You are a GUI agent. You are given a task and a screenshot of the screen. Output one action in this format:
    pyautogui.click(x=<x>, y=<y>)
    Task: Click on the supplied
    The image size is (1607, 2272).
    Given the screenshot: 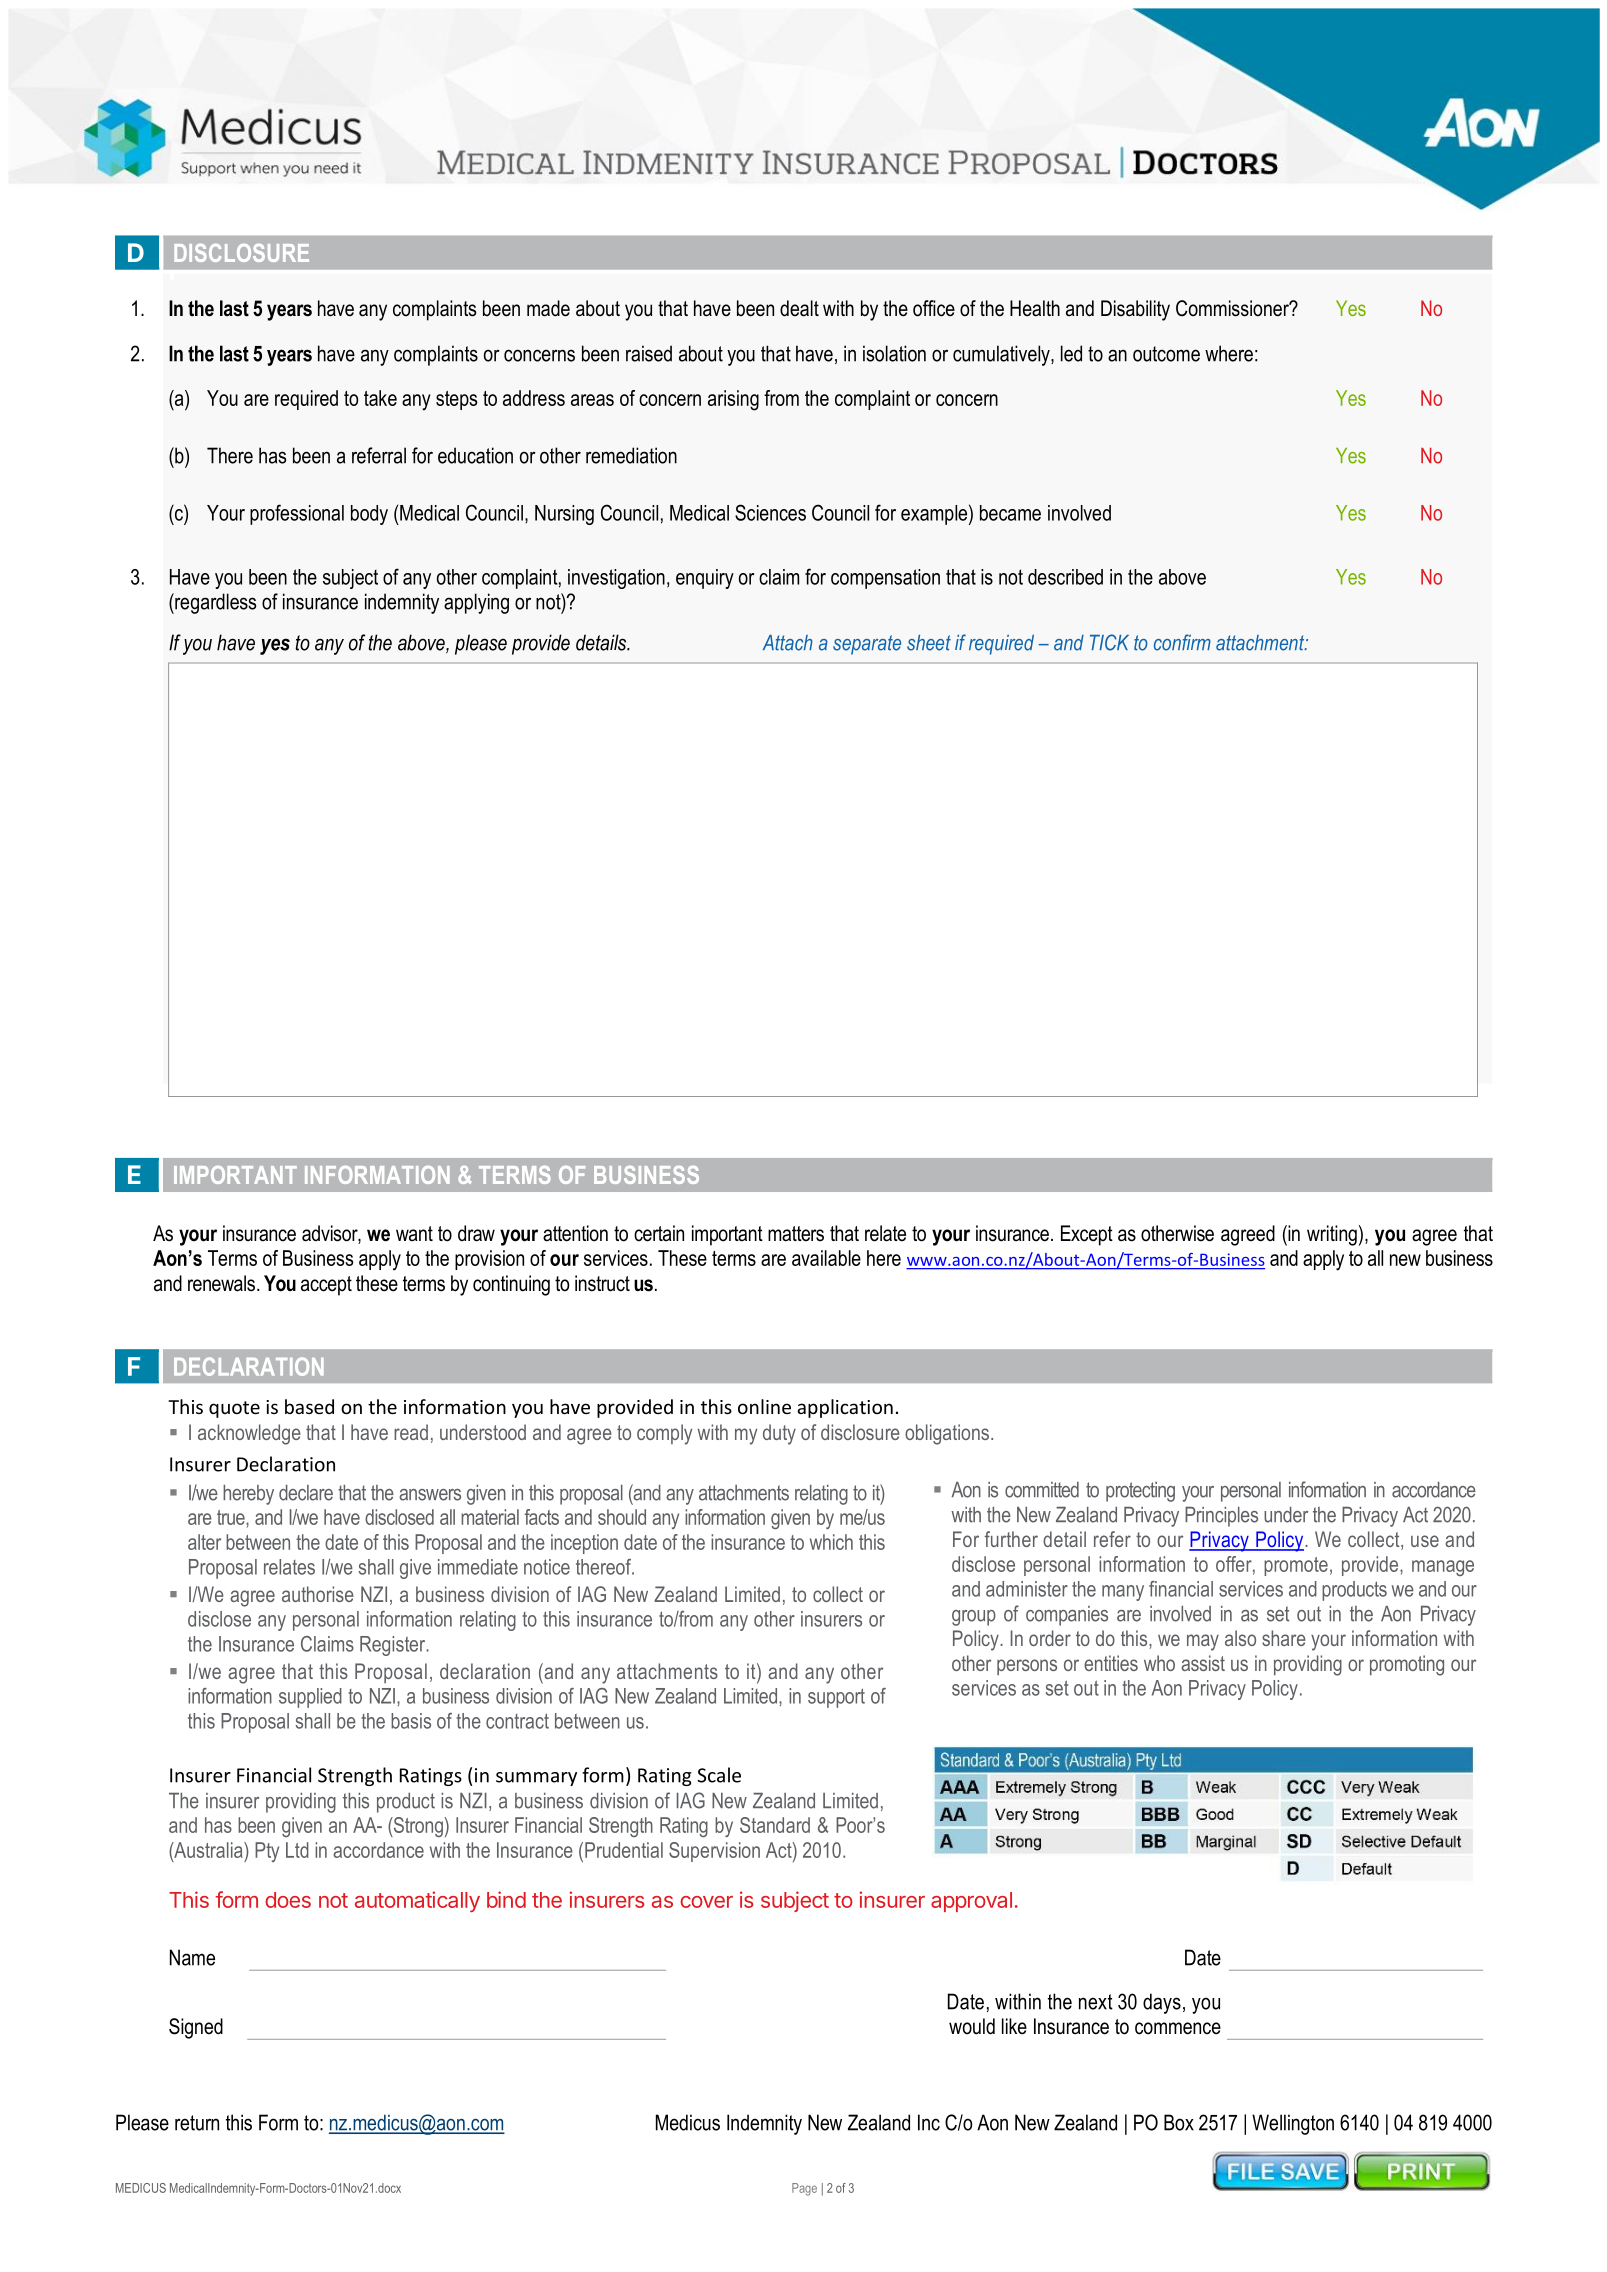 What is the action you would take?
    pyautogui.click(x=310, y=1698)
